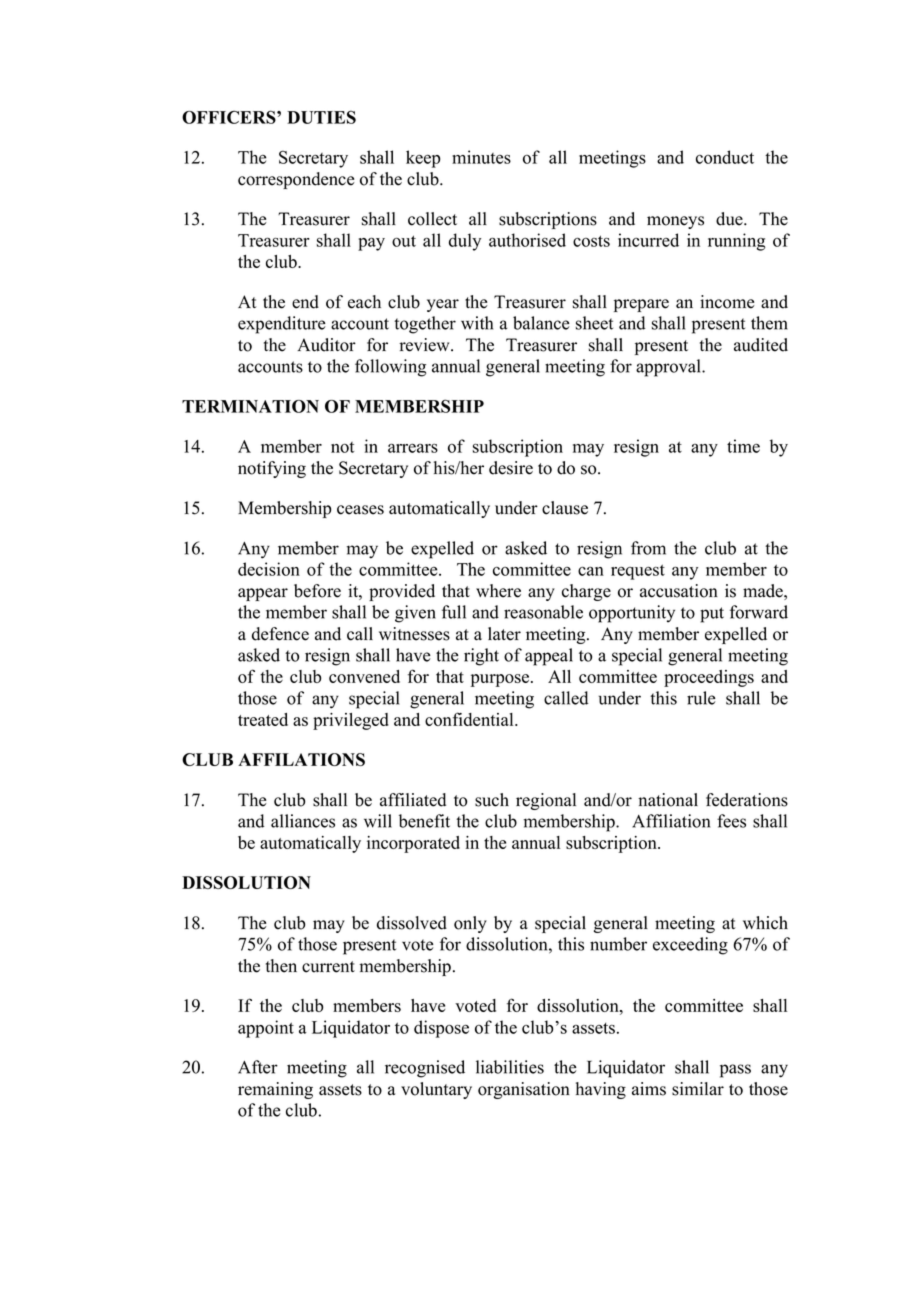  What do you see at coordinates (668, 800) in the screenshot?
I see `national` at bounding box center [668, 800].
